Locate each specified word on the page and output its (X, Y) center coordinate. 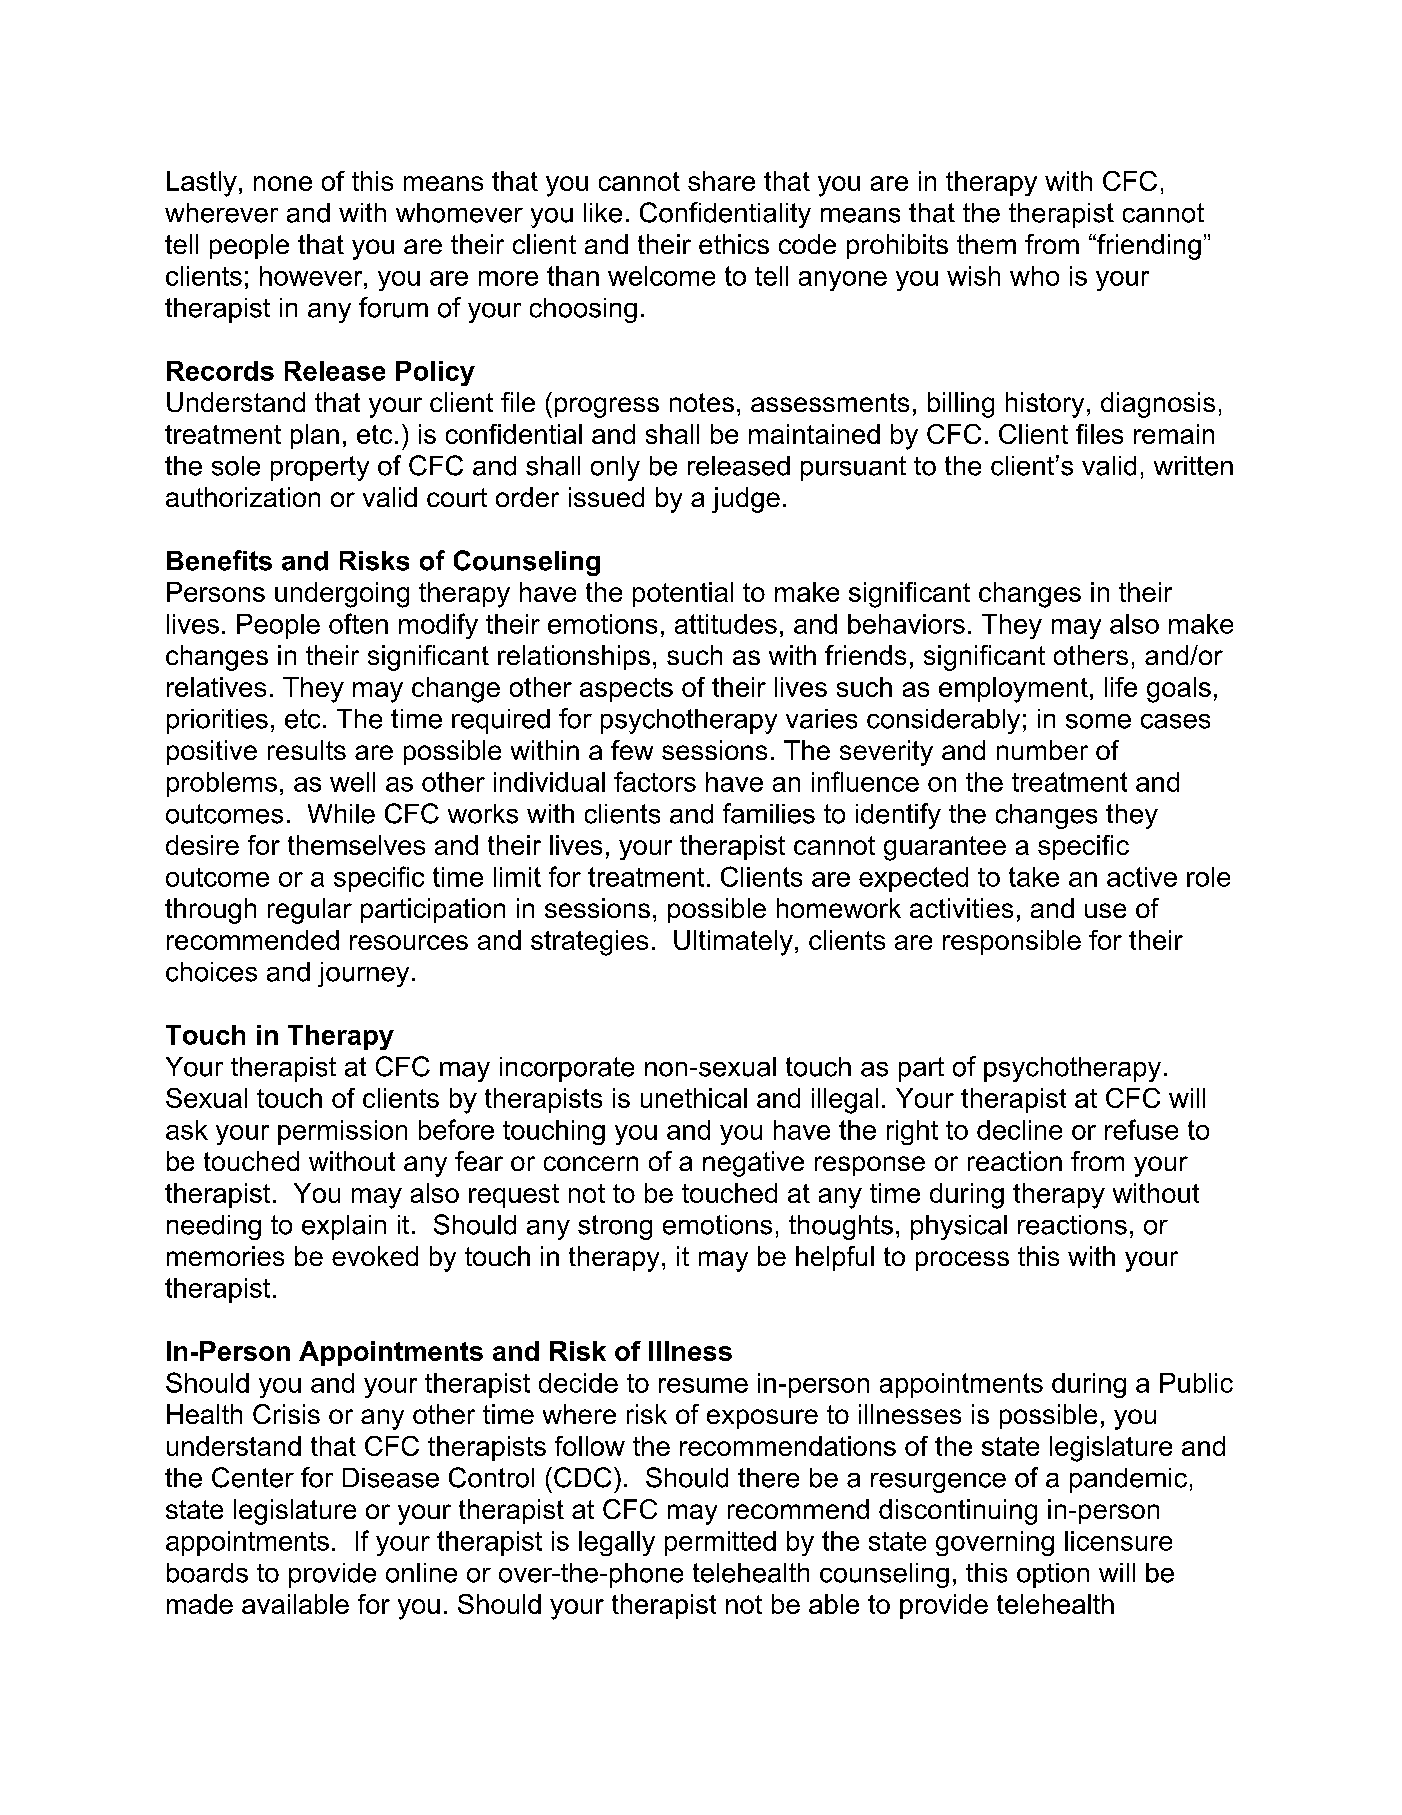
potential (683, 594)
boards (207, 1573)
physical (959, 1227)
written (1193, 466)
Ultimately (733, 943)
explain (344, 1227)
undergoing (342, 595)
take (1034, 877)
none (283, 183)
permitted (720, 1543)
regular (310, 911)
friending (1148, 247)
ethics (734, 244)
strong (615, 1227)
